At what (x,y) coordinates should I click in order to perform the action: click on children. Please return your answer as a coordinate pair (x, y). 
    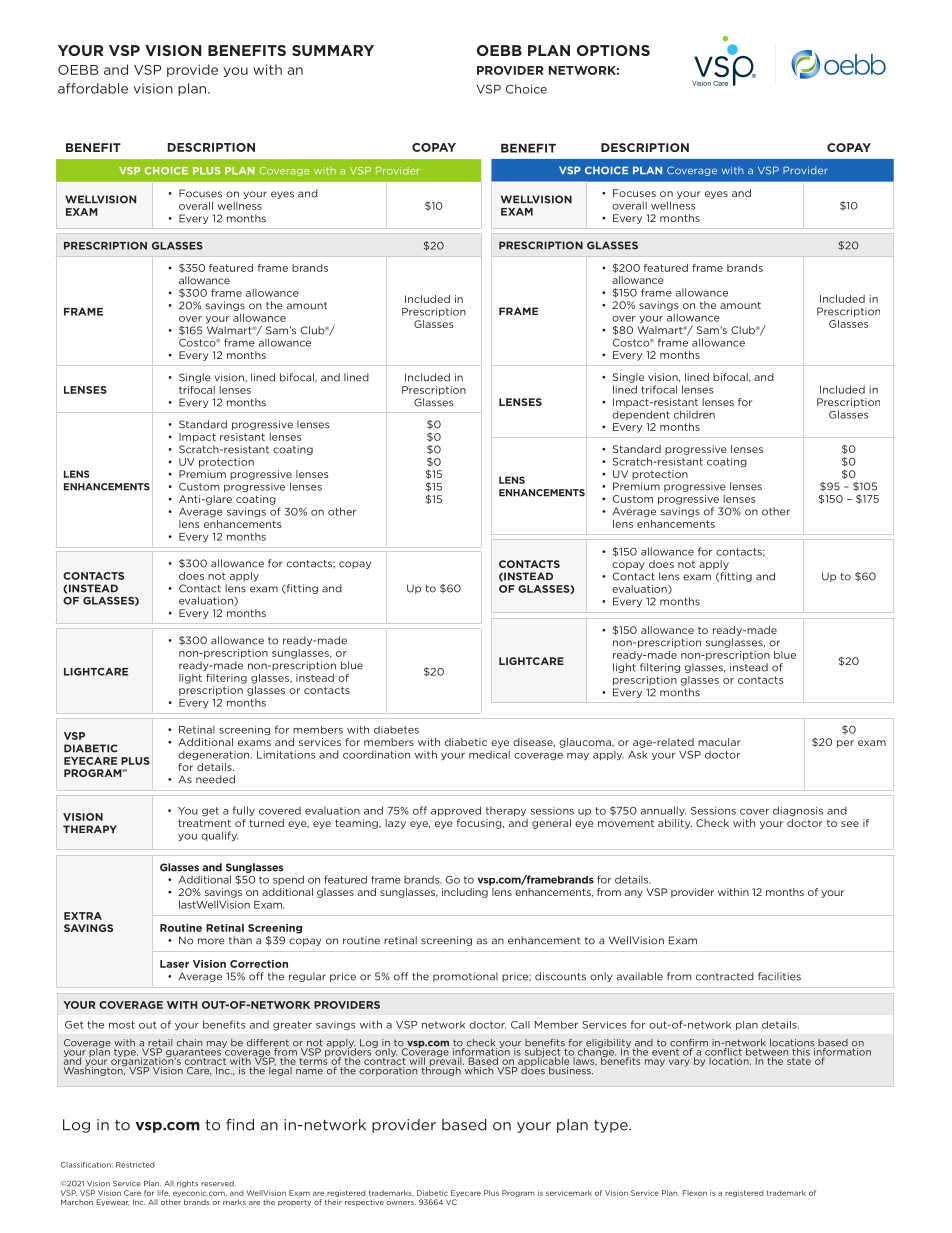
    Looking at the image, I should click on (694, 414).
